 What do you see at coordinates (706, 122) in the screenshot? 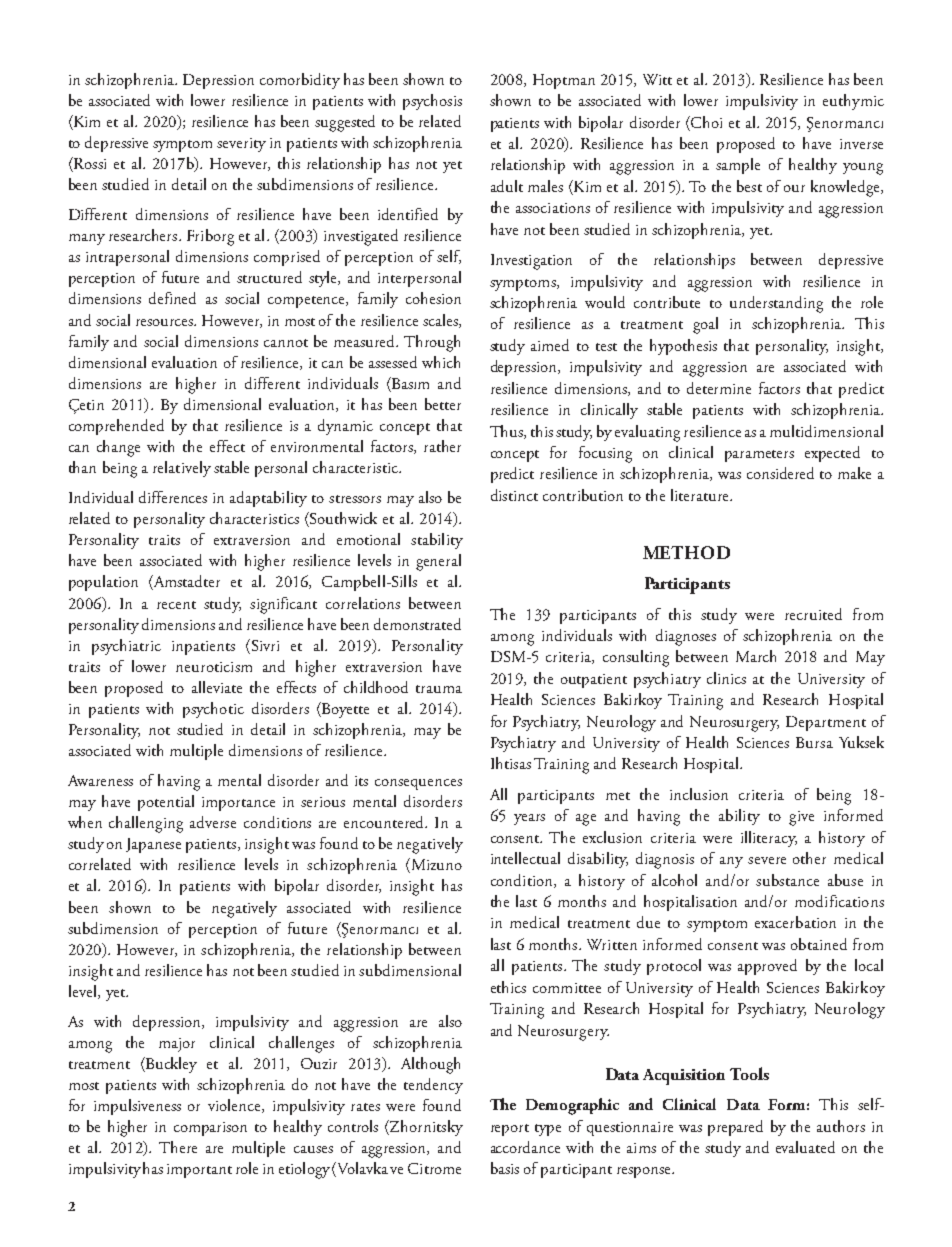
I see `Choi` at bounding box center [706, 122].
